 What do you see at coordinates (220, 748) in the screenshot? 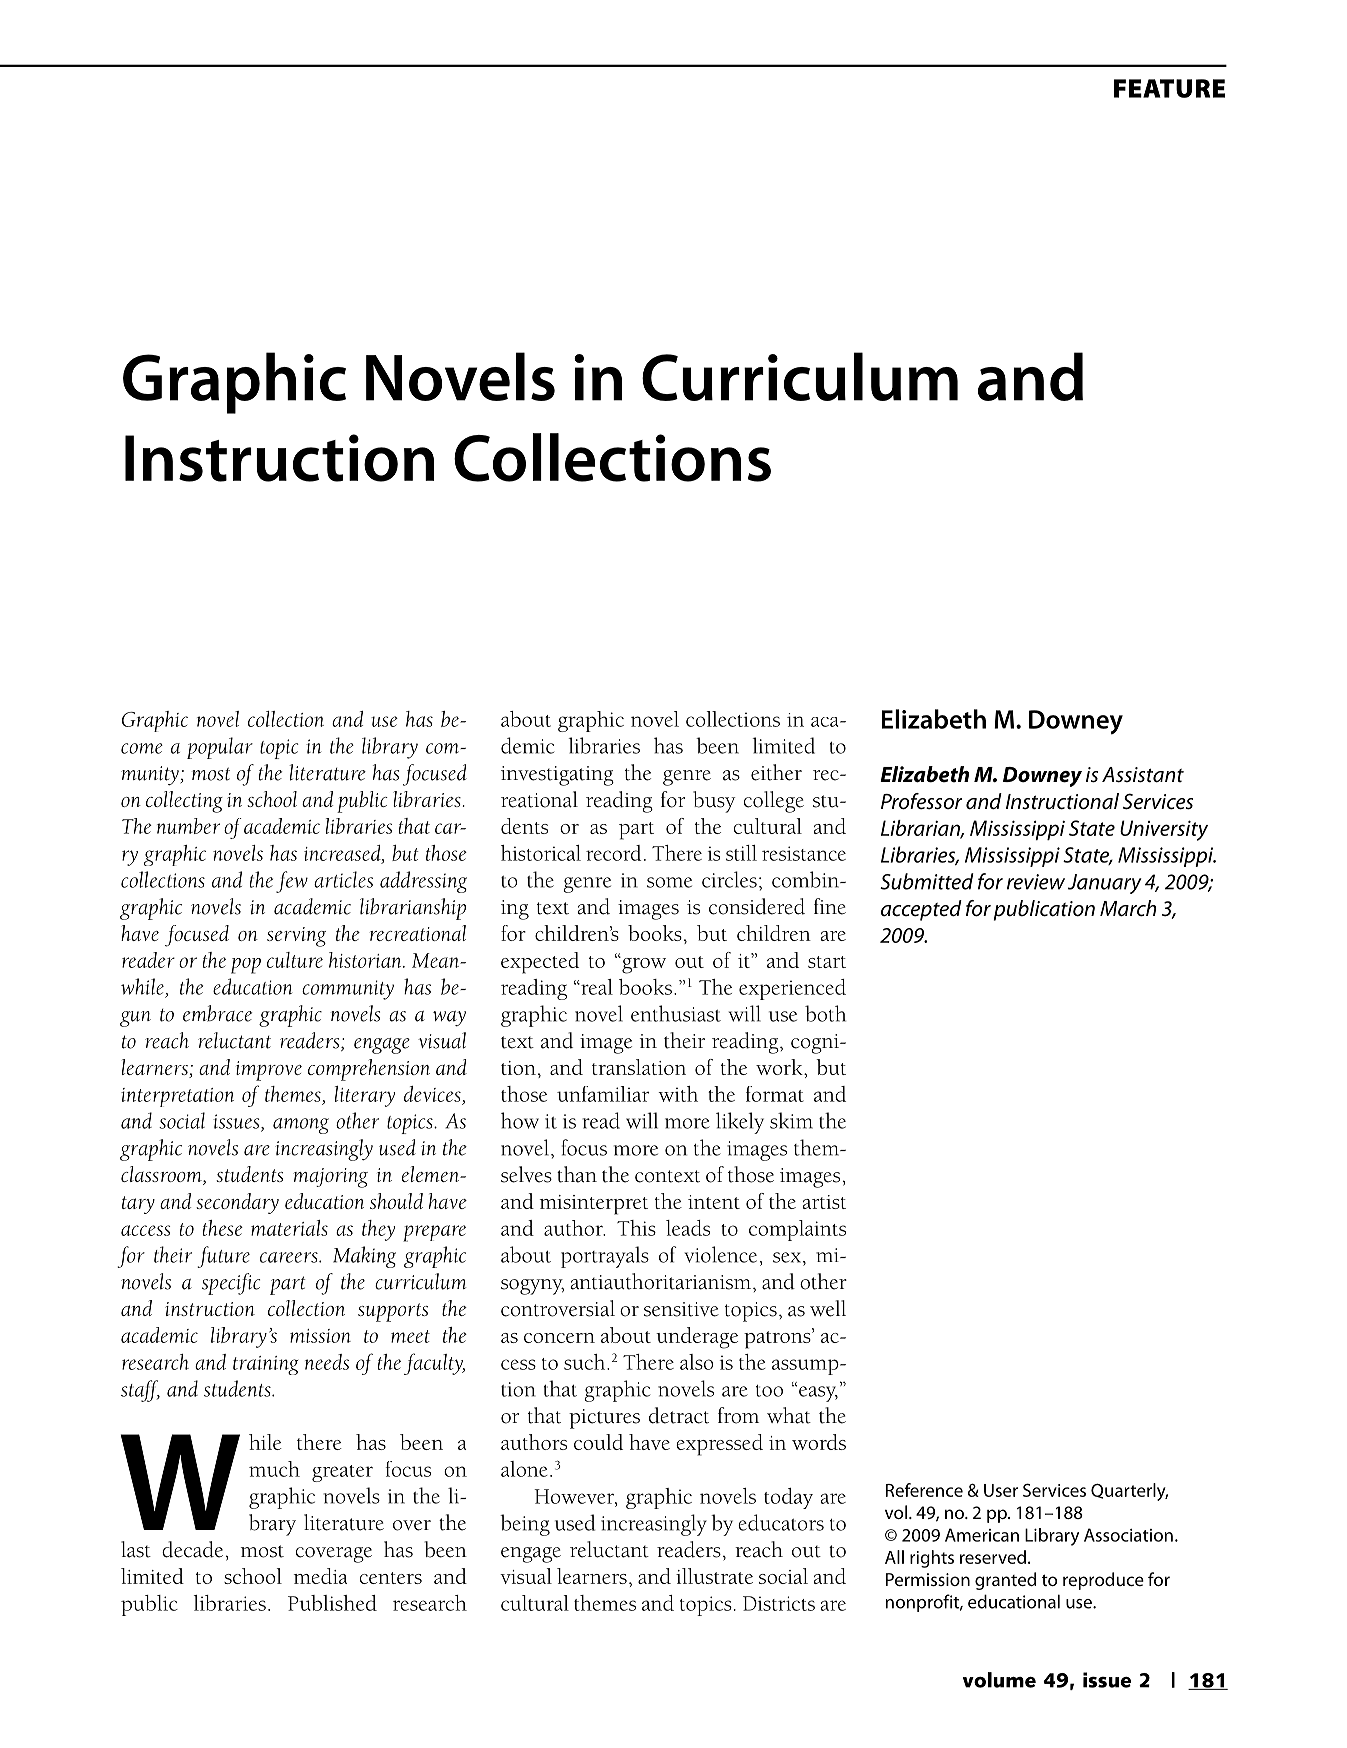
I see `popular` at bounding box center [220, 748].
